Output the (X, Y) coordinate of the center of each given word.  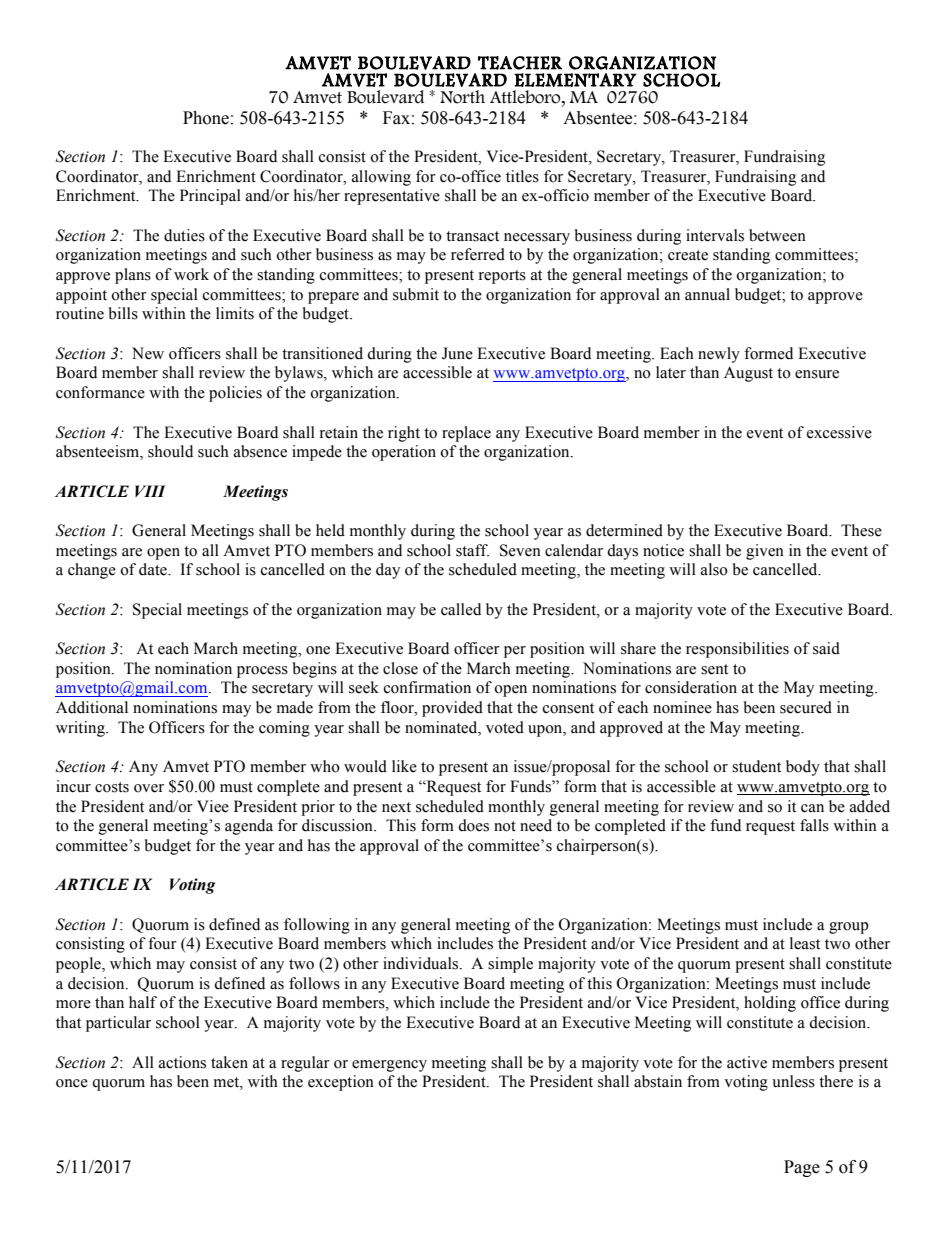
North (462, 97)
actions (182, 1062)
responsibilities (737, 650)
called (461, 609)
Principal (210, 197)
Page (802, 1168)
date (154, 569)
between (777, 235)
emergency (389, 1066)
